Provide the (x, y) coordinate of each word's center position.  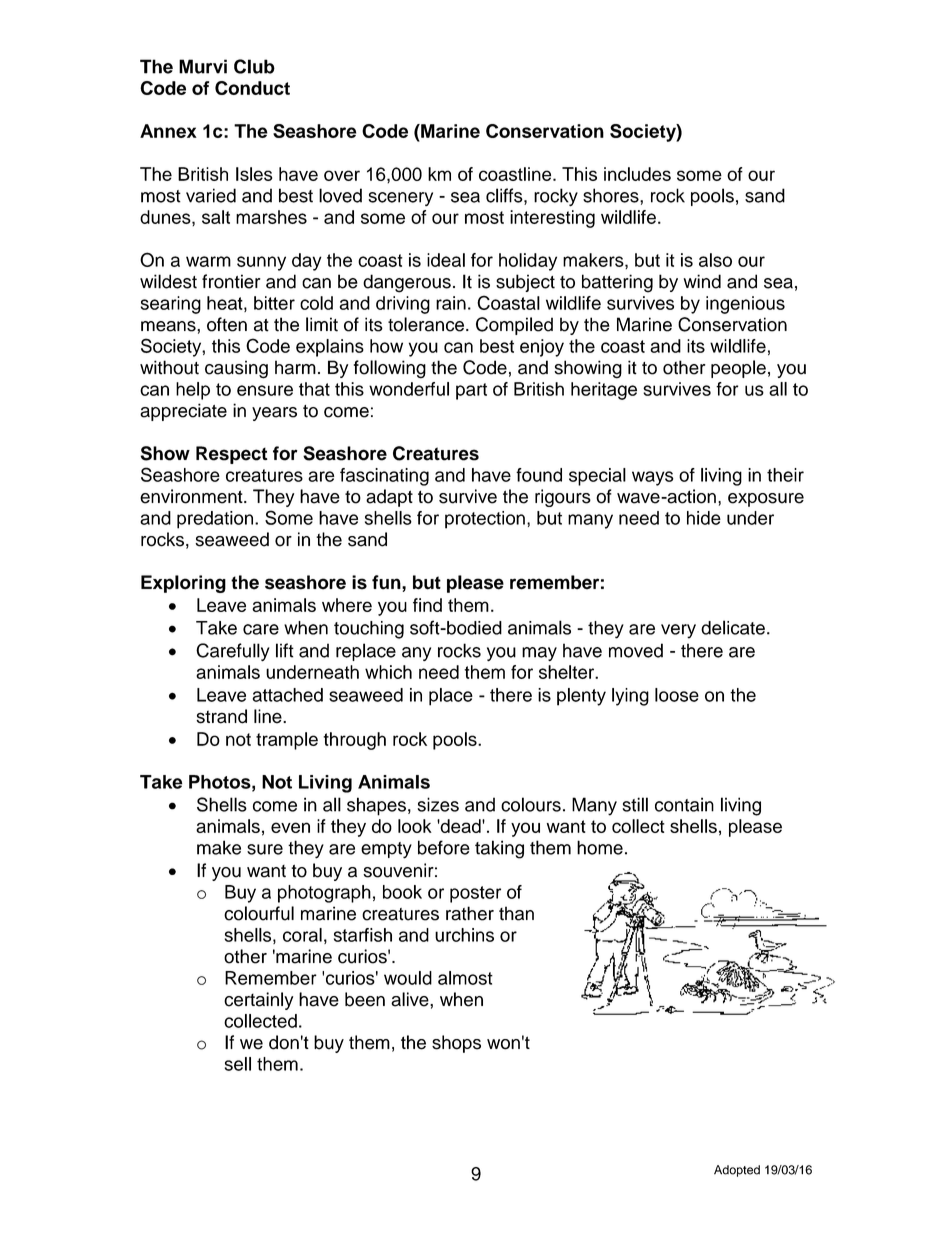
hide (704, 518)
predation (216, 520)
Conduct (252, 88)
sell (238, 1064)
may (539, 654)
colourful (259, 913)
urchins (464, 935)
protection (485, 520)
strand (221, 716)
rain (451, 303)
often (227, 324)
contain (684, 804)
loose (677, 695)
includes (637, 174)
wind (702, 281)
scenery (400, 199)
